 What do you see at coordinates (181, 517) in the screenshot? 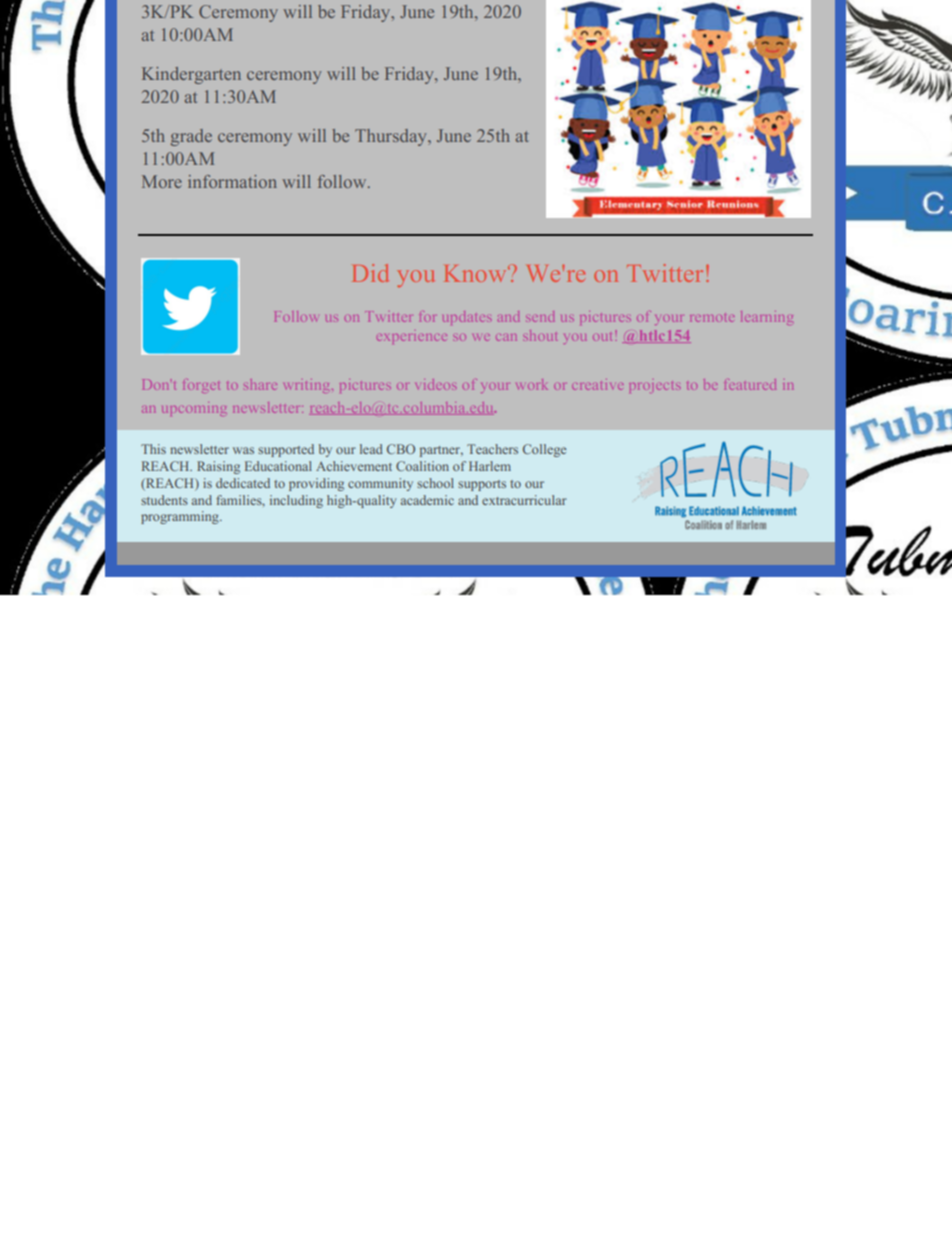
I see `programming` at bounding box center [181, 517].
